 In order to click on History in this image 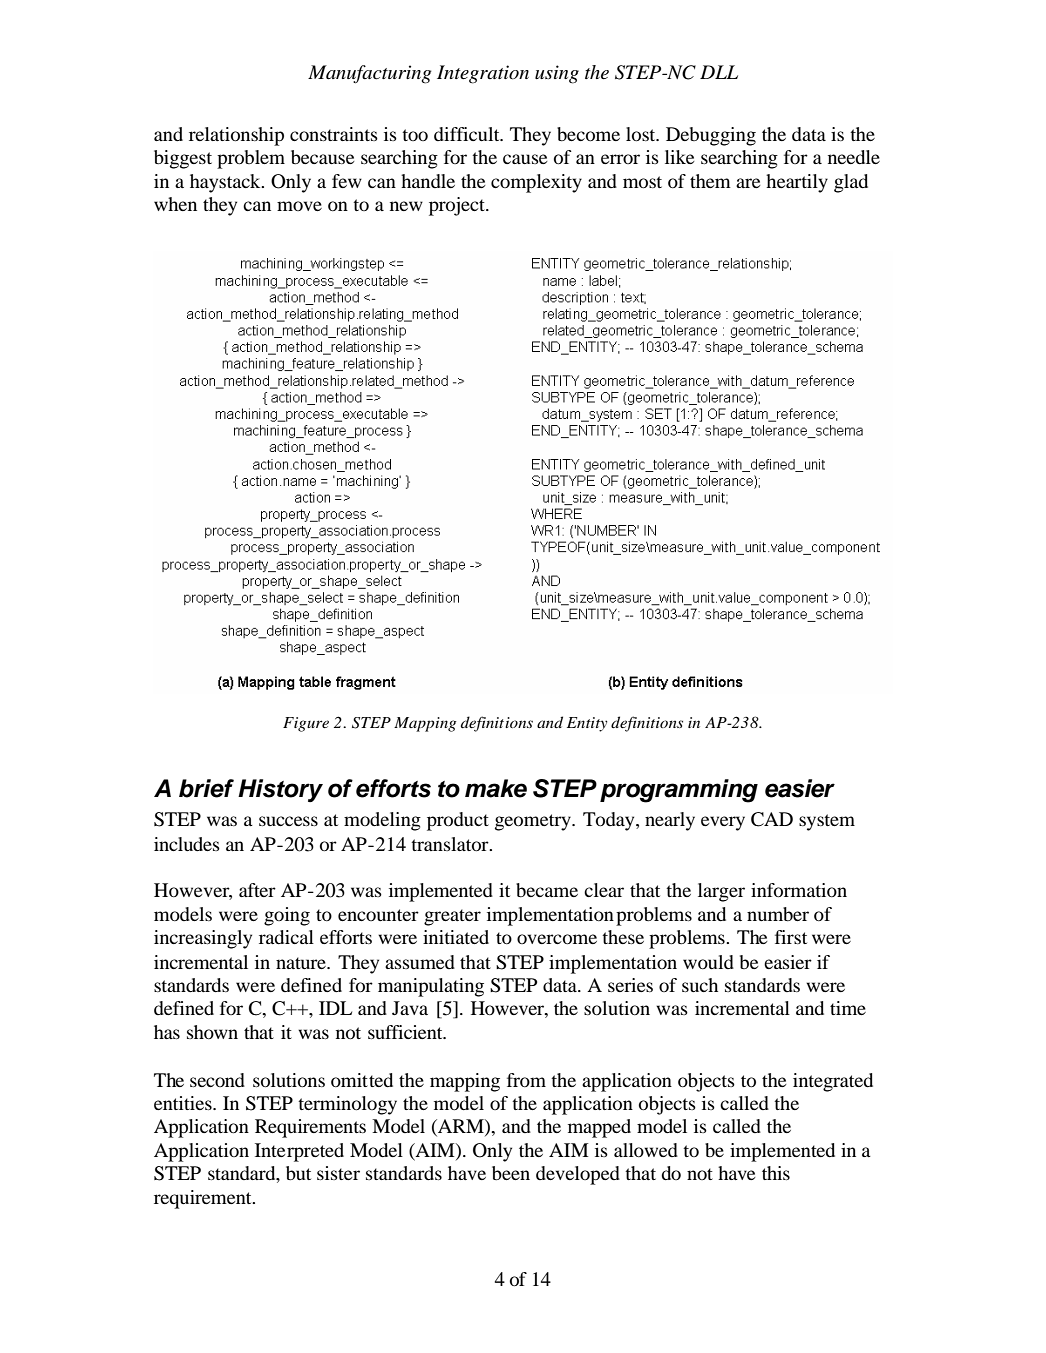, I will do `click(280, 790)`.
